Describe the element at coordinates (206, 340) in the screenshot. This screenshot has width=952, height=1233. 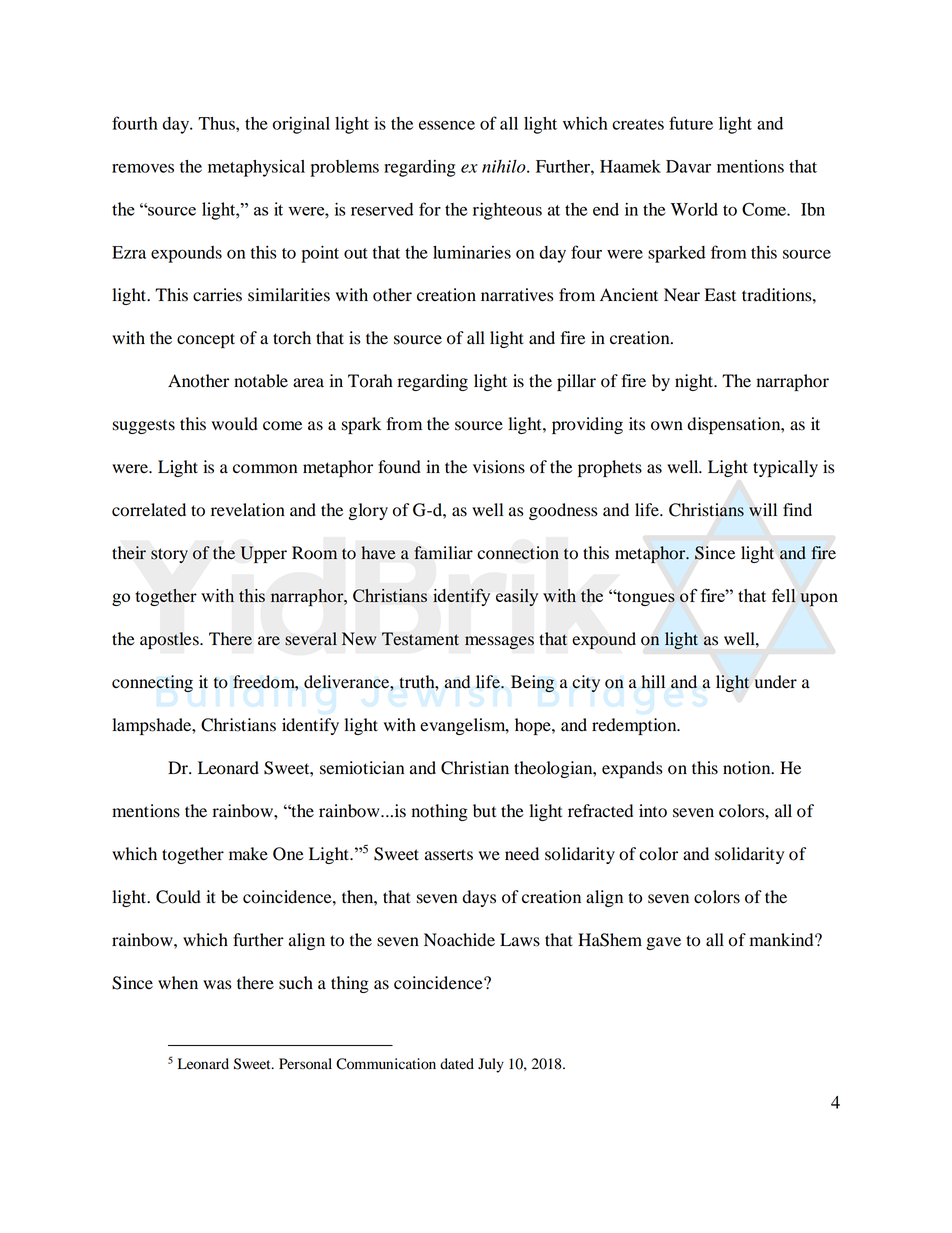
I see `concept` at that location.
